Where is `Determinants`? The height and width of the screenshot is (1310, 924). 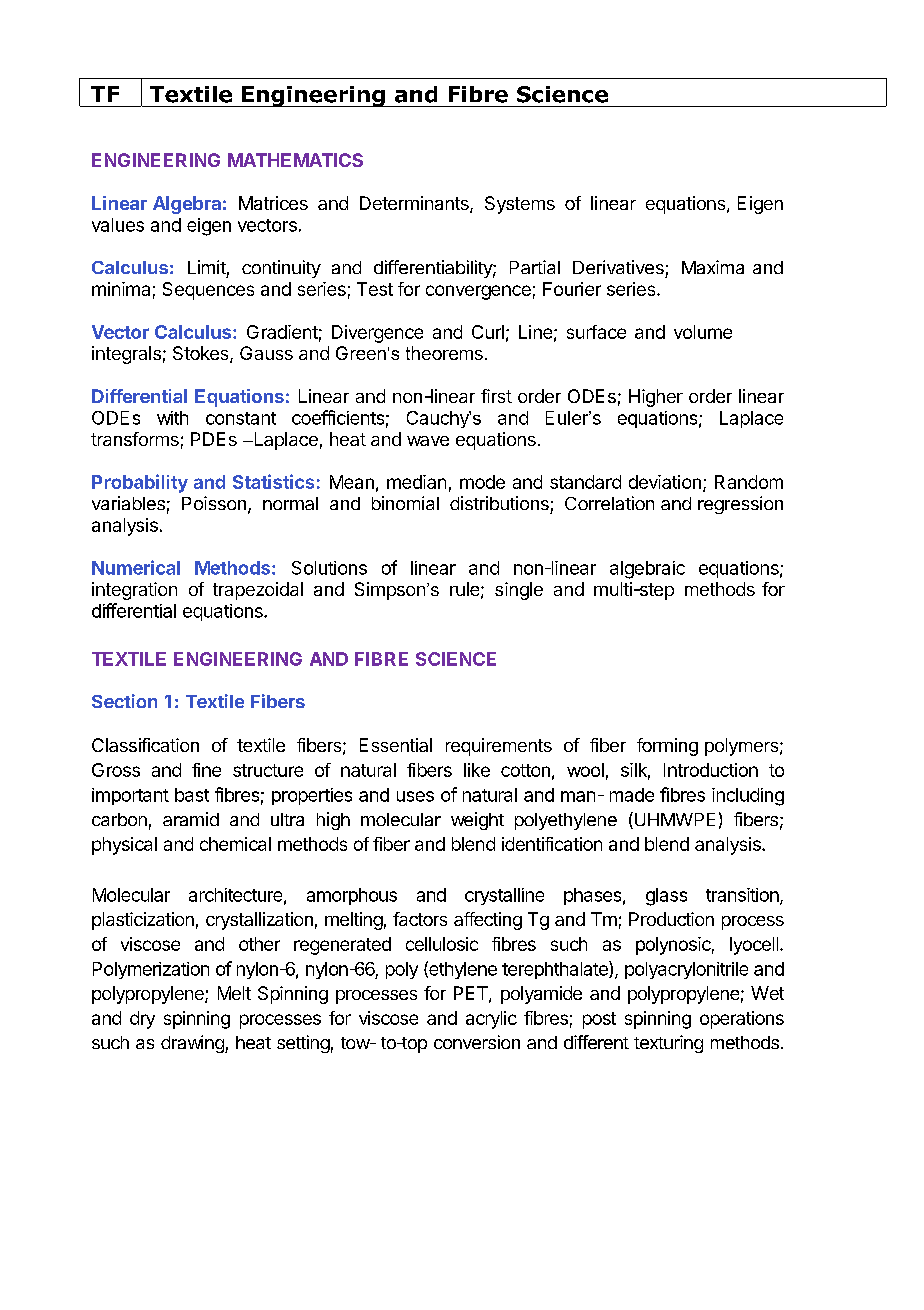
Determinants is located at coordinates (415, 204).
